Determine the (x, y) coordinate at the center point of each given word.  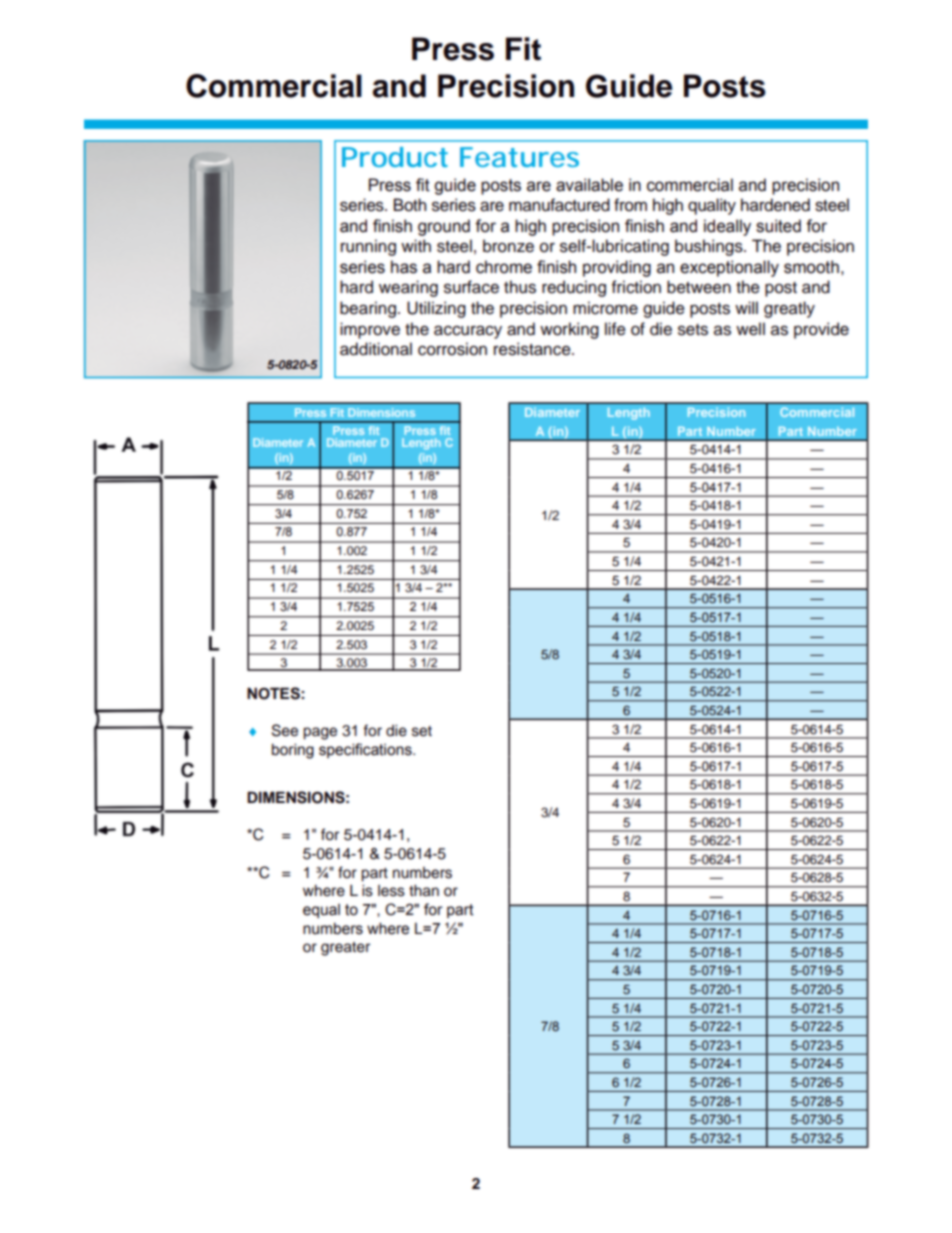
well (750, 329)
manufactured (559, 205)
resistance (533, 349)
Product (395, 157)
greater (345, 949)
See (285, 730)
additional (376, 349)
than (424, 891)
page (320, 733)
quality (712, 206)
